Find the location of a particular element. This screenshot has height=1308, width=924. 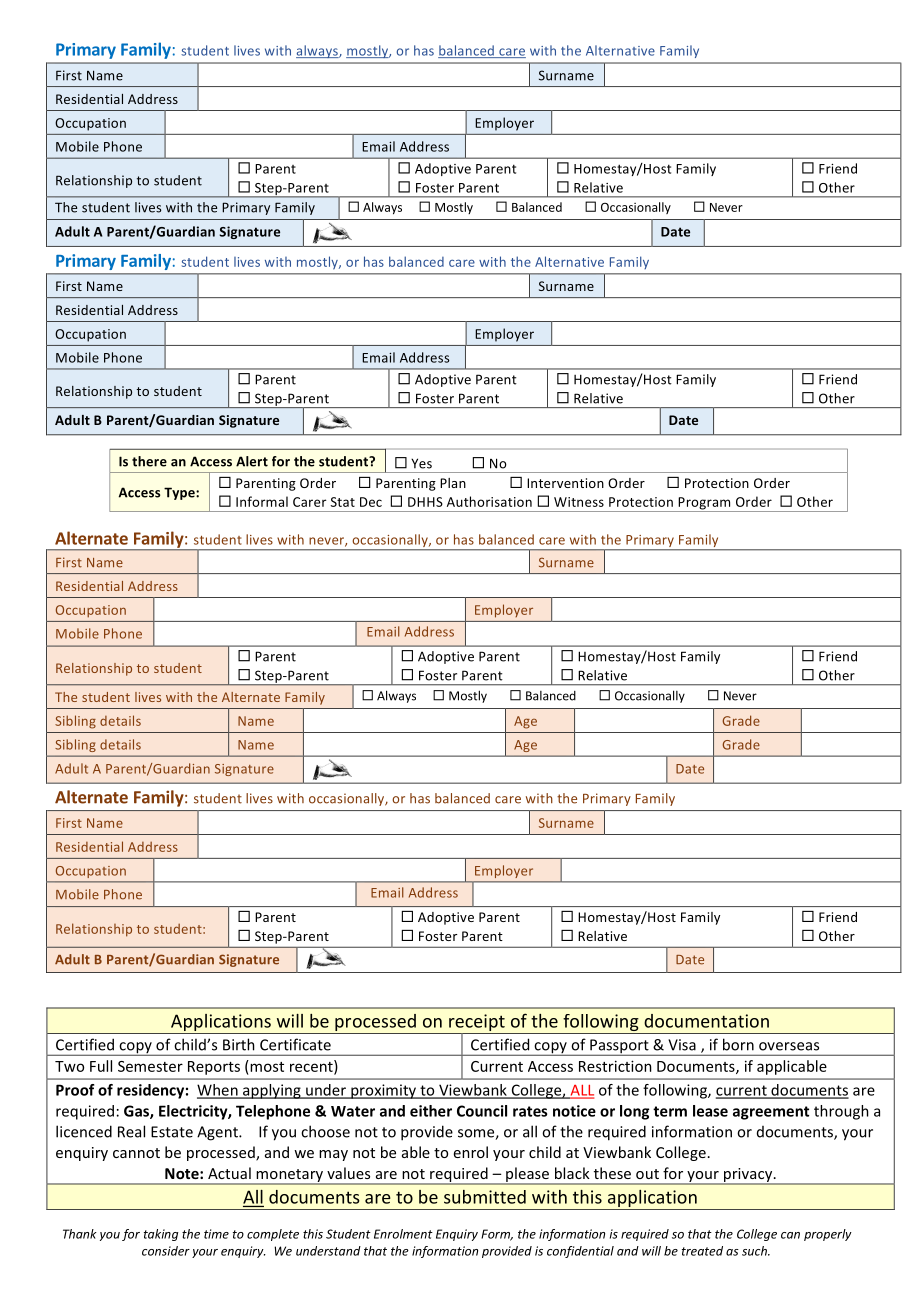

Program is located at coordinates (704, 504).
